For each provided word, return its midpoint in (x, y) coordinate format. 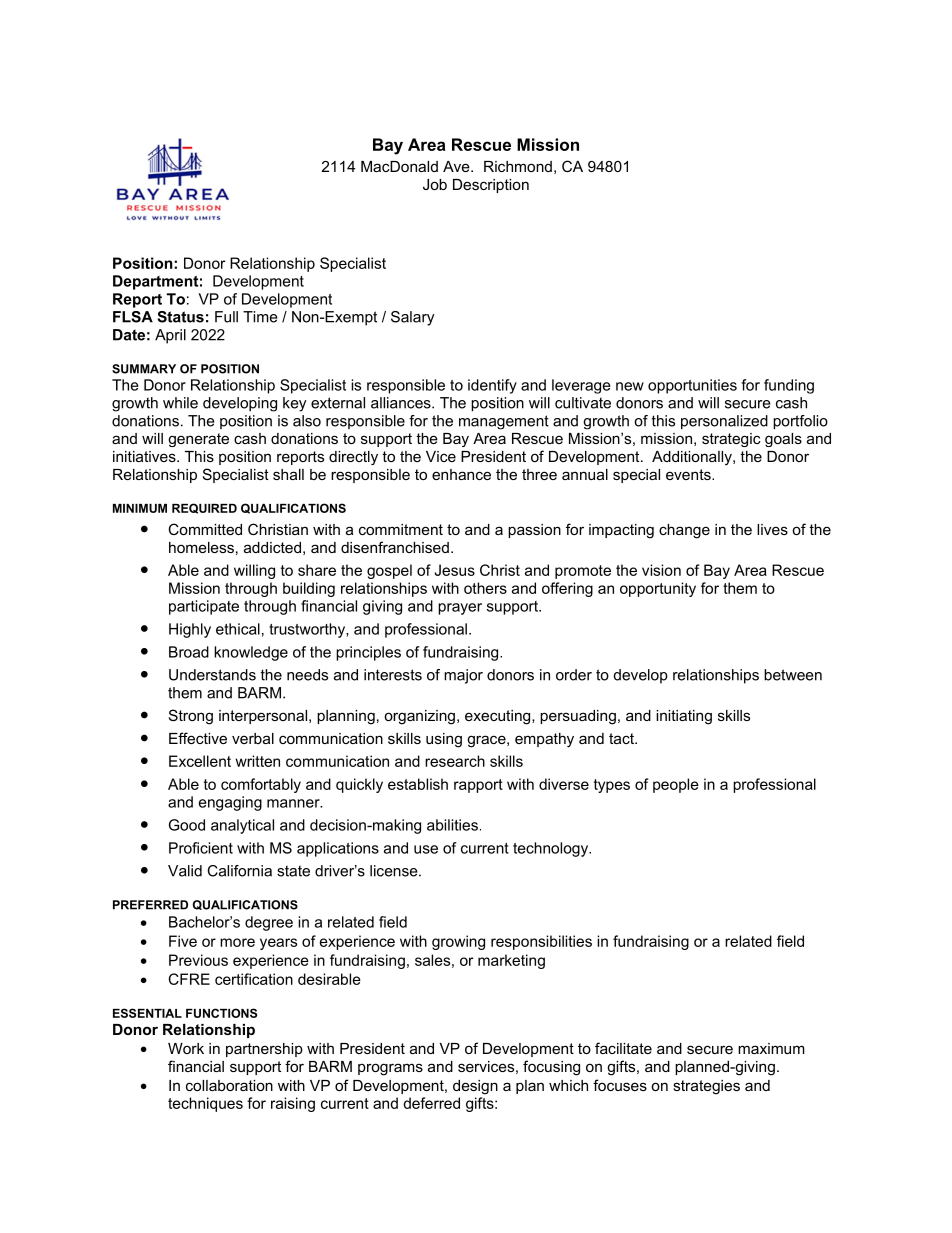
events (689, 474)
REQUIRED (204, 508)
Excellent (200, 761)
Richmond (518, 166)
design (475, 1087)
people (676, 785)
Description (491, 186)
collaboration (229, 1085)
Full (226, 317)
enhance (461, 474)
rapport (478, 786)
